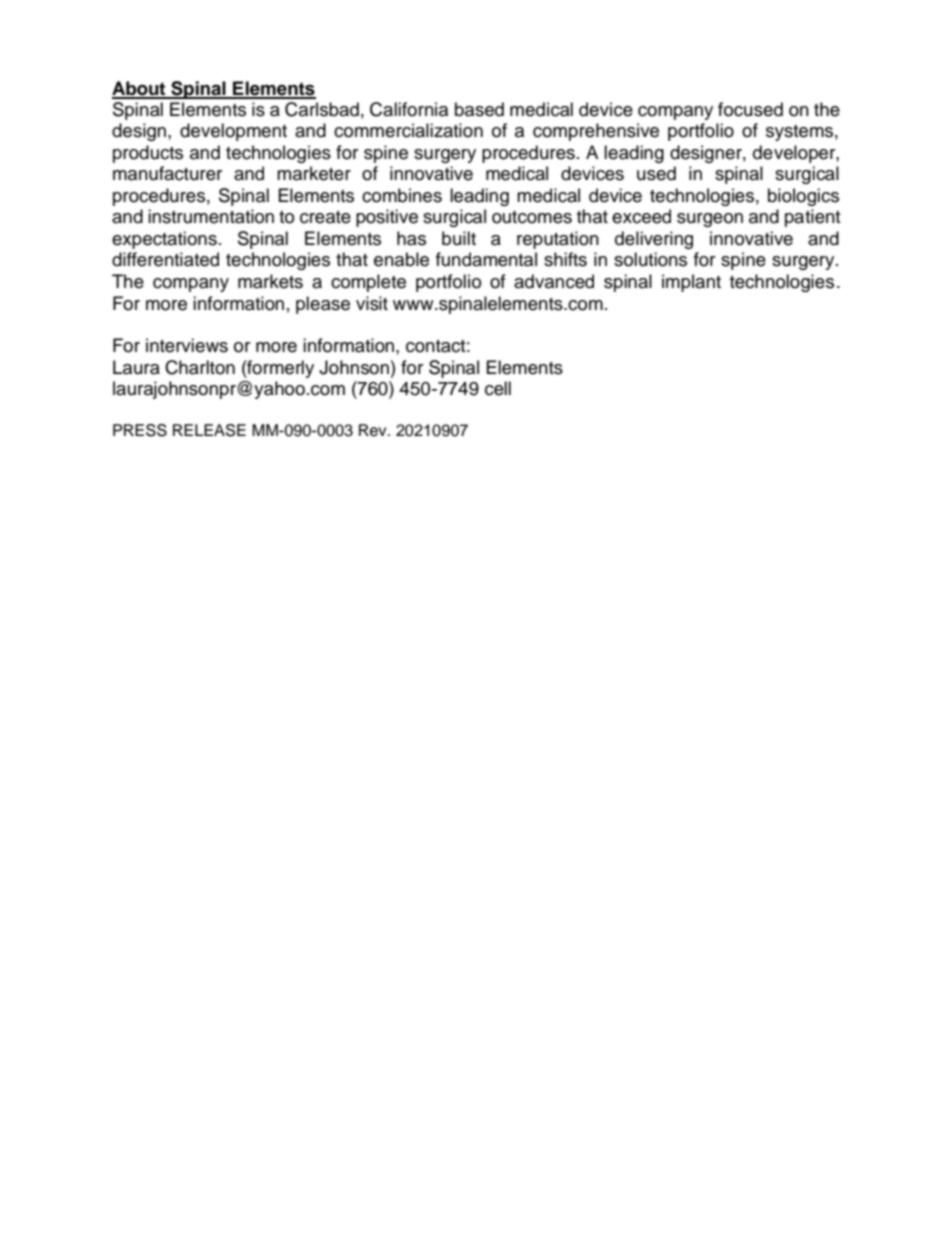 The image size is (952, 1233). I want to click on based, so click(479, 109).
